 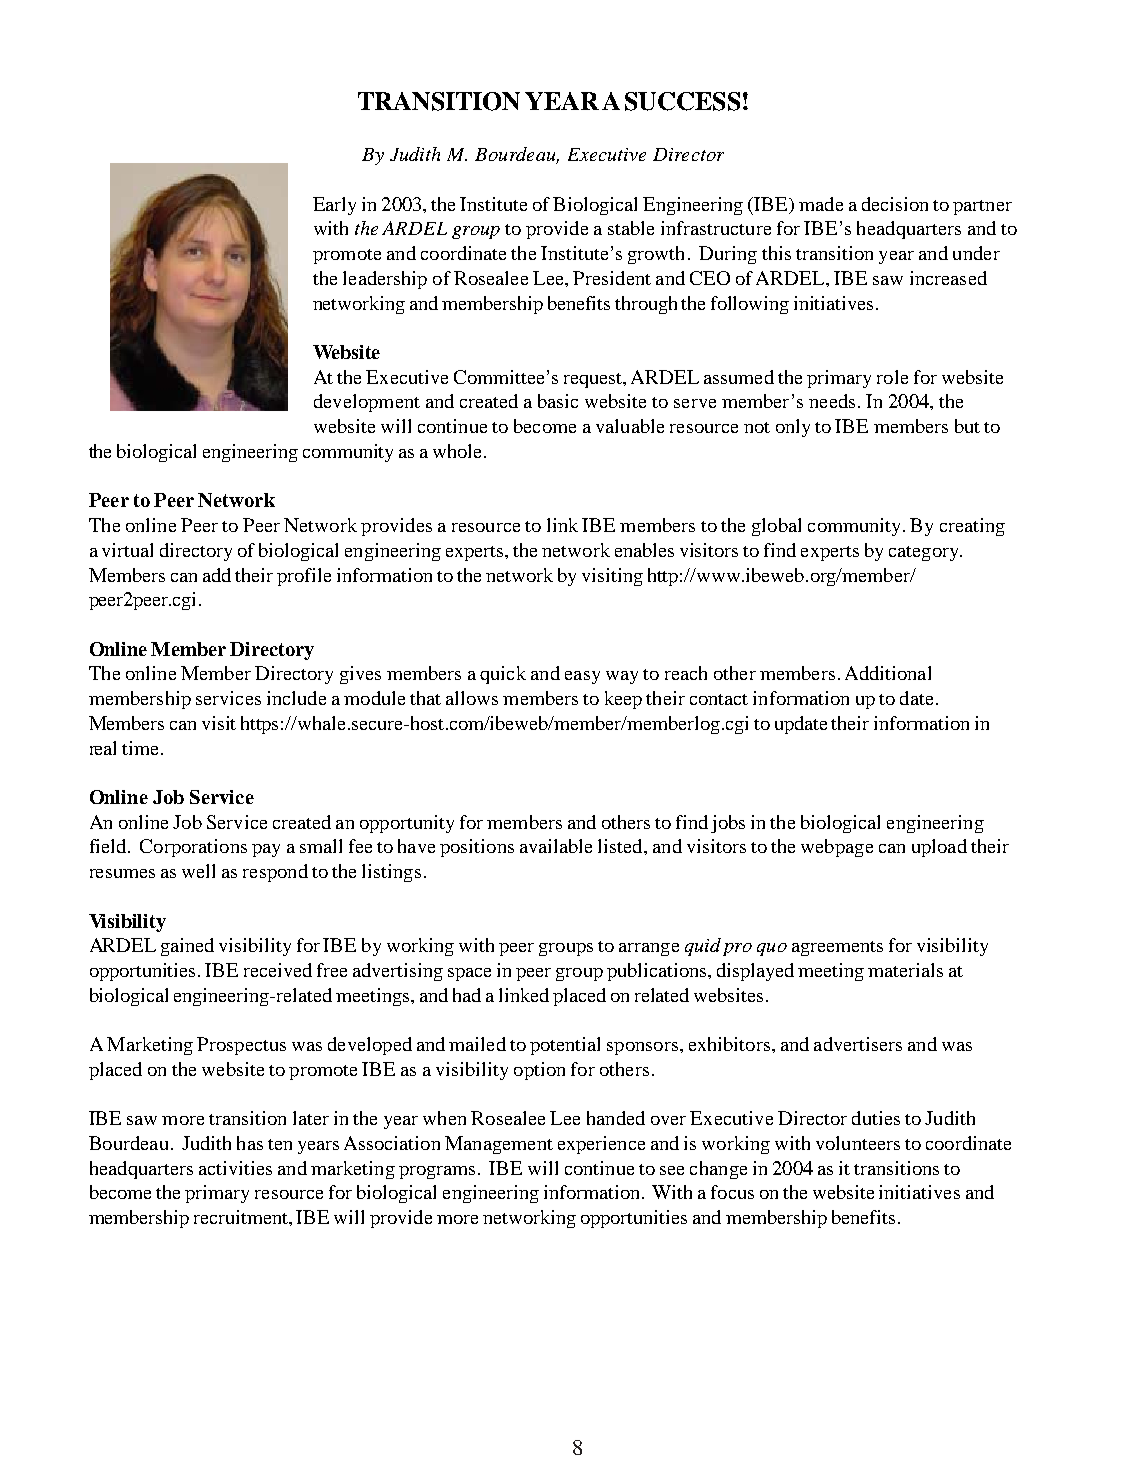 I want to click on Early, so click(x=334, y=206).
